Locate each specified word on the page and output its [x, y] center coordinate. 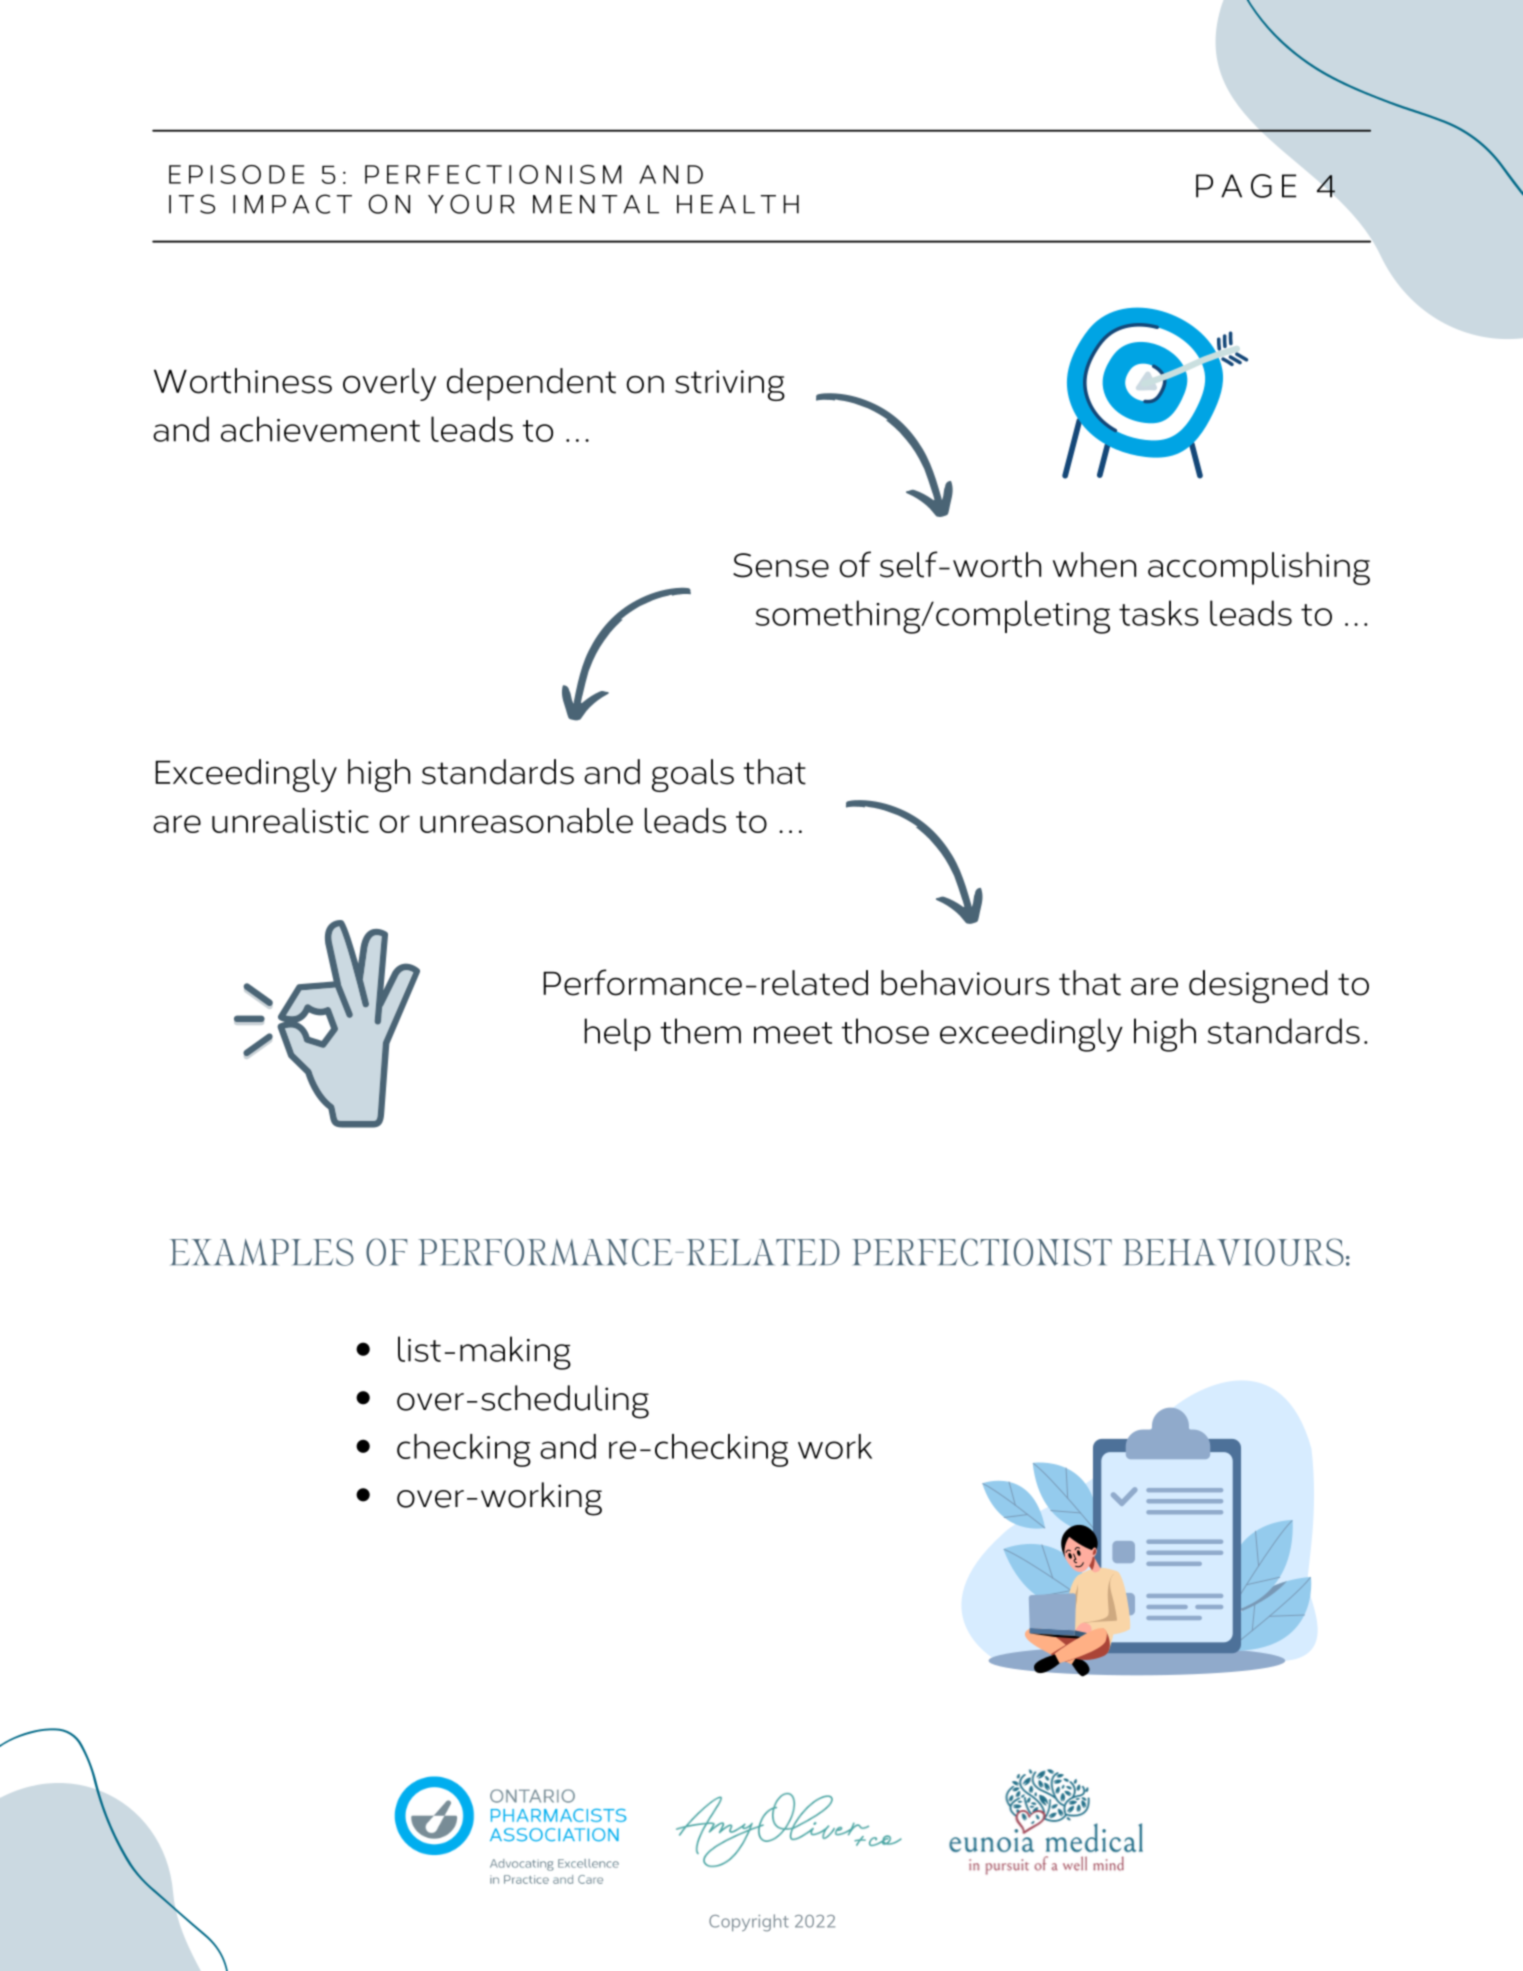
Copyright [749, 1923]
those [885, 1031]
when [1094, 565]
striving [730, 385]
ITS [192, 204]
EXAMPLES [262, 1252]
